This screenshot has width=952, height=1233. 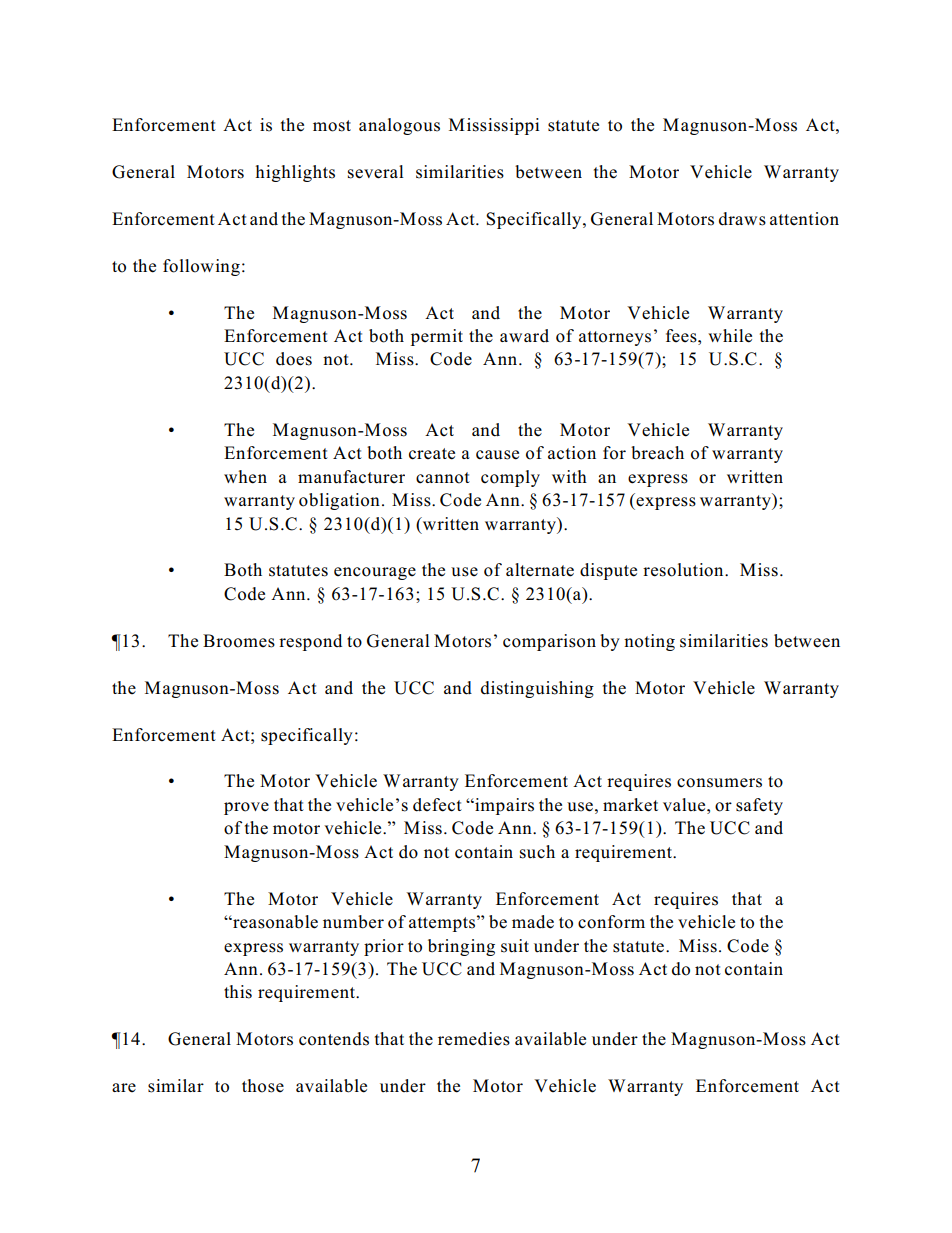 I want to click on remedies, so click(x=474, y=1039).
